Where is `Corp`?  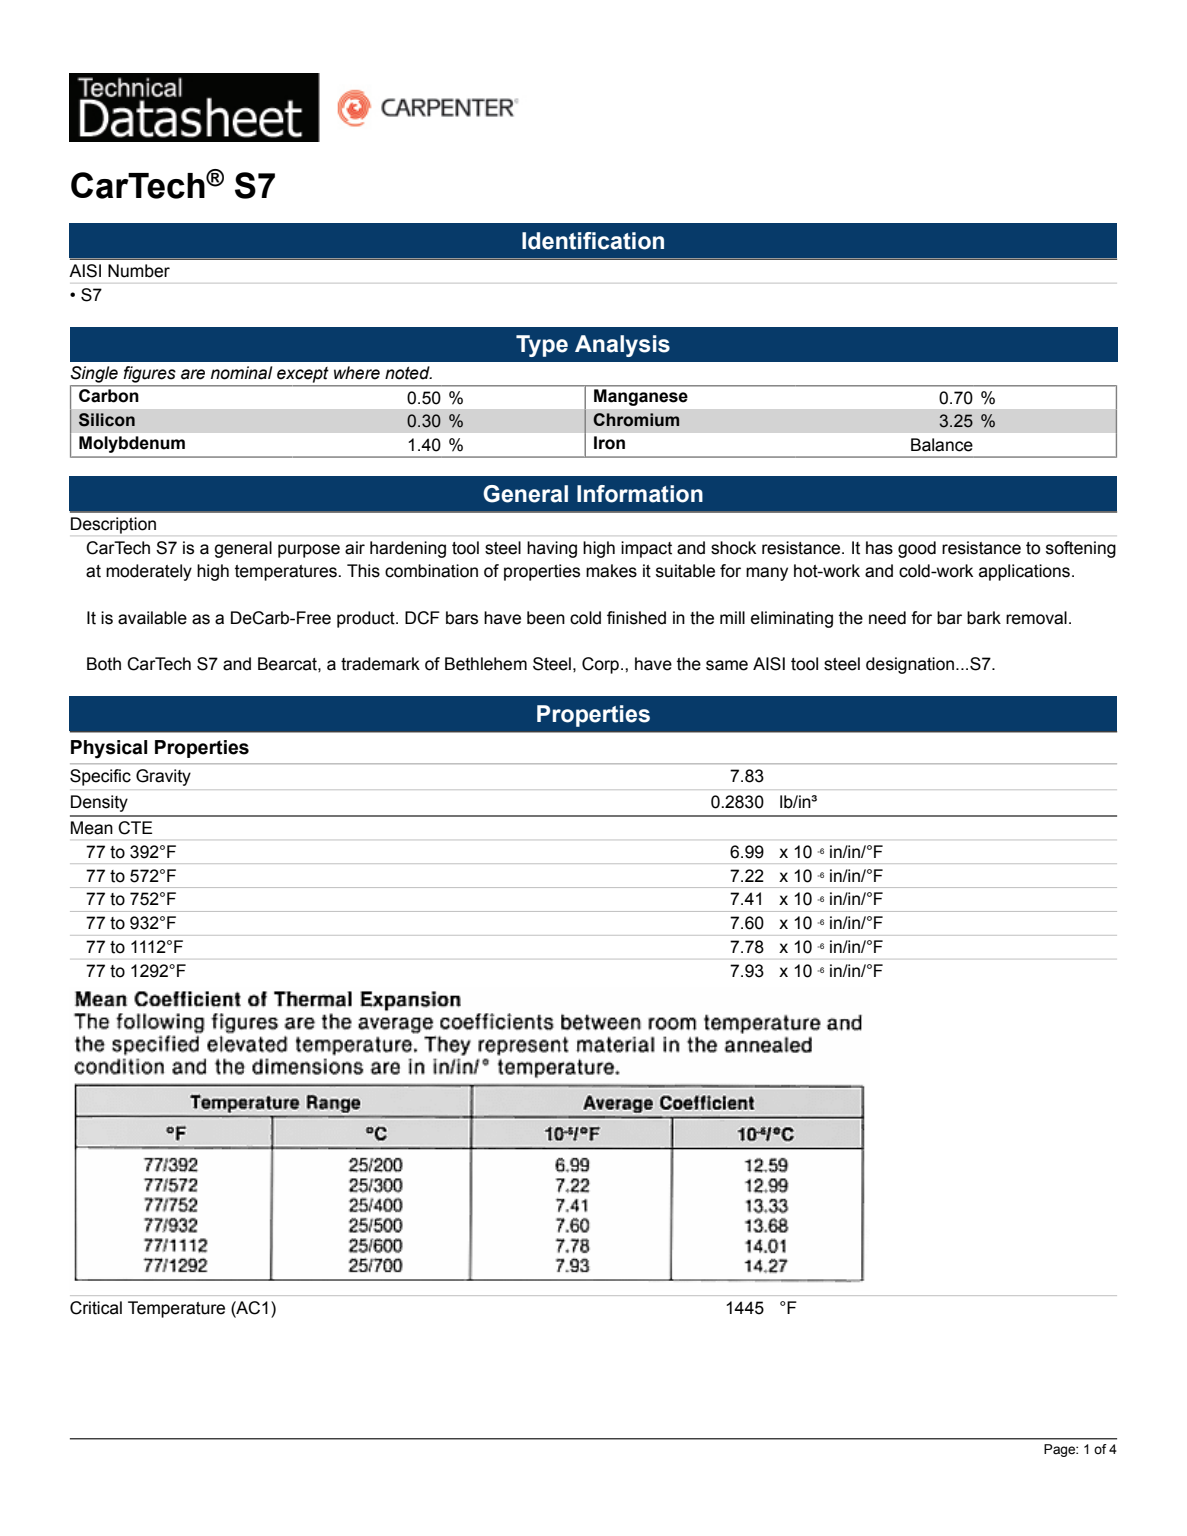
Corp is located at coordinates (600, 665).
